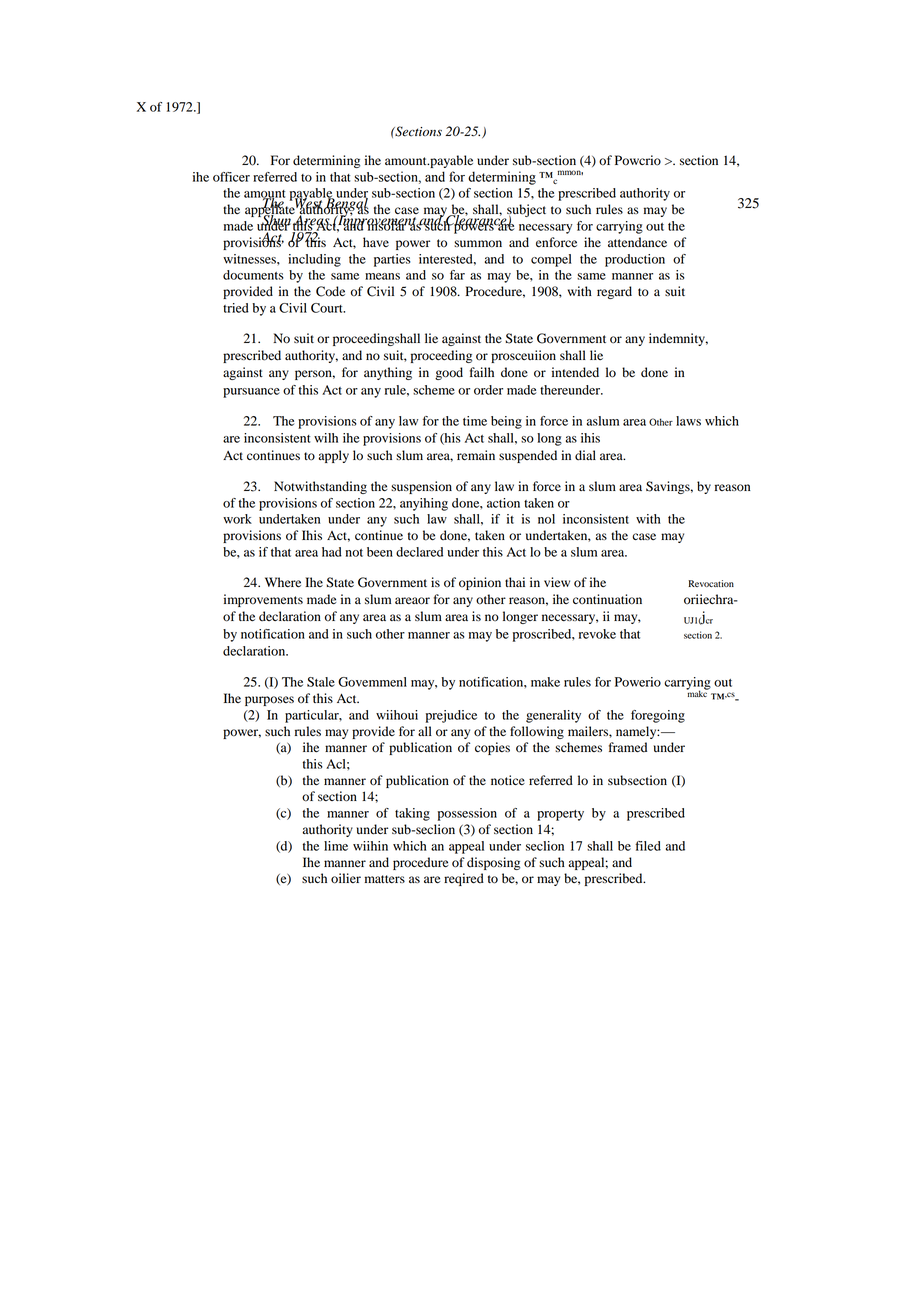 The image size is (924, 1307). What do you see at coordinates (237, 519) in the document?
I see `work` at bounding box center [237, 519].
